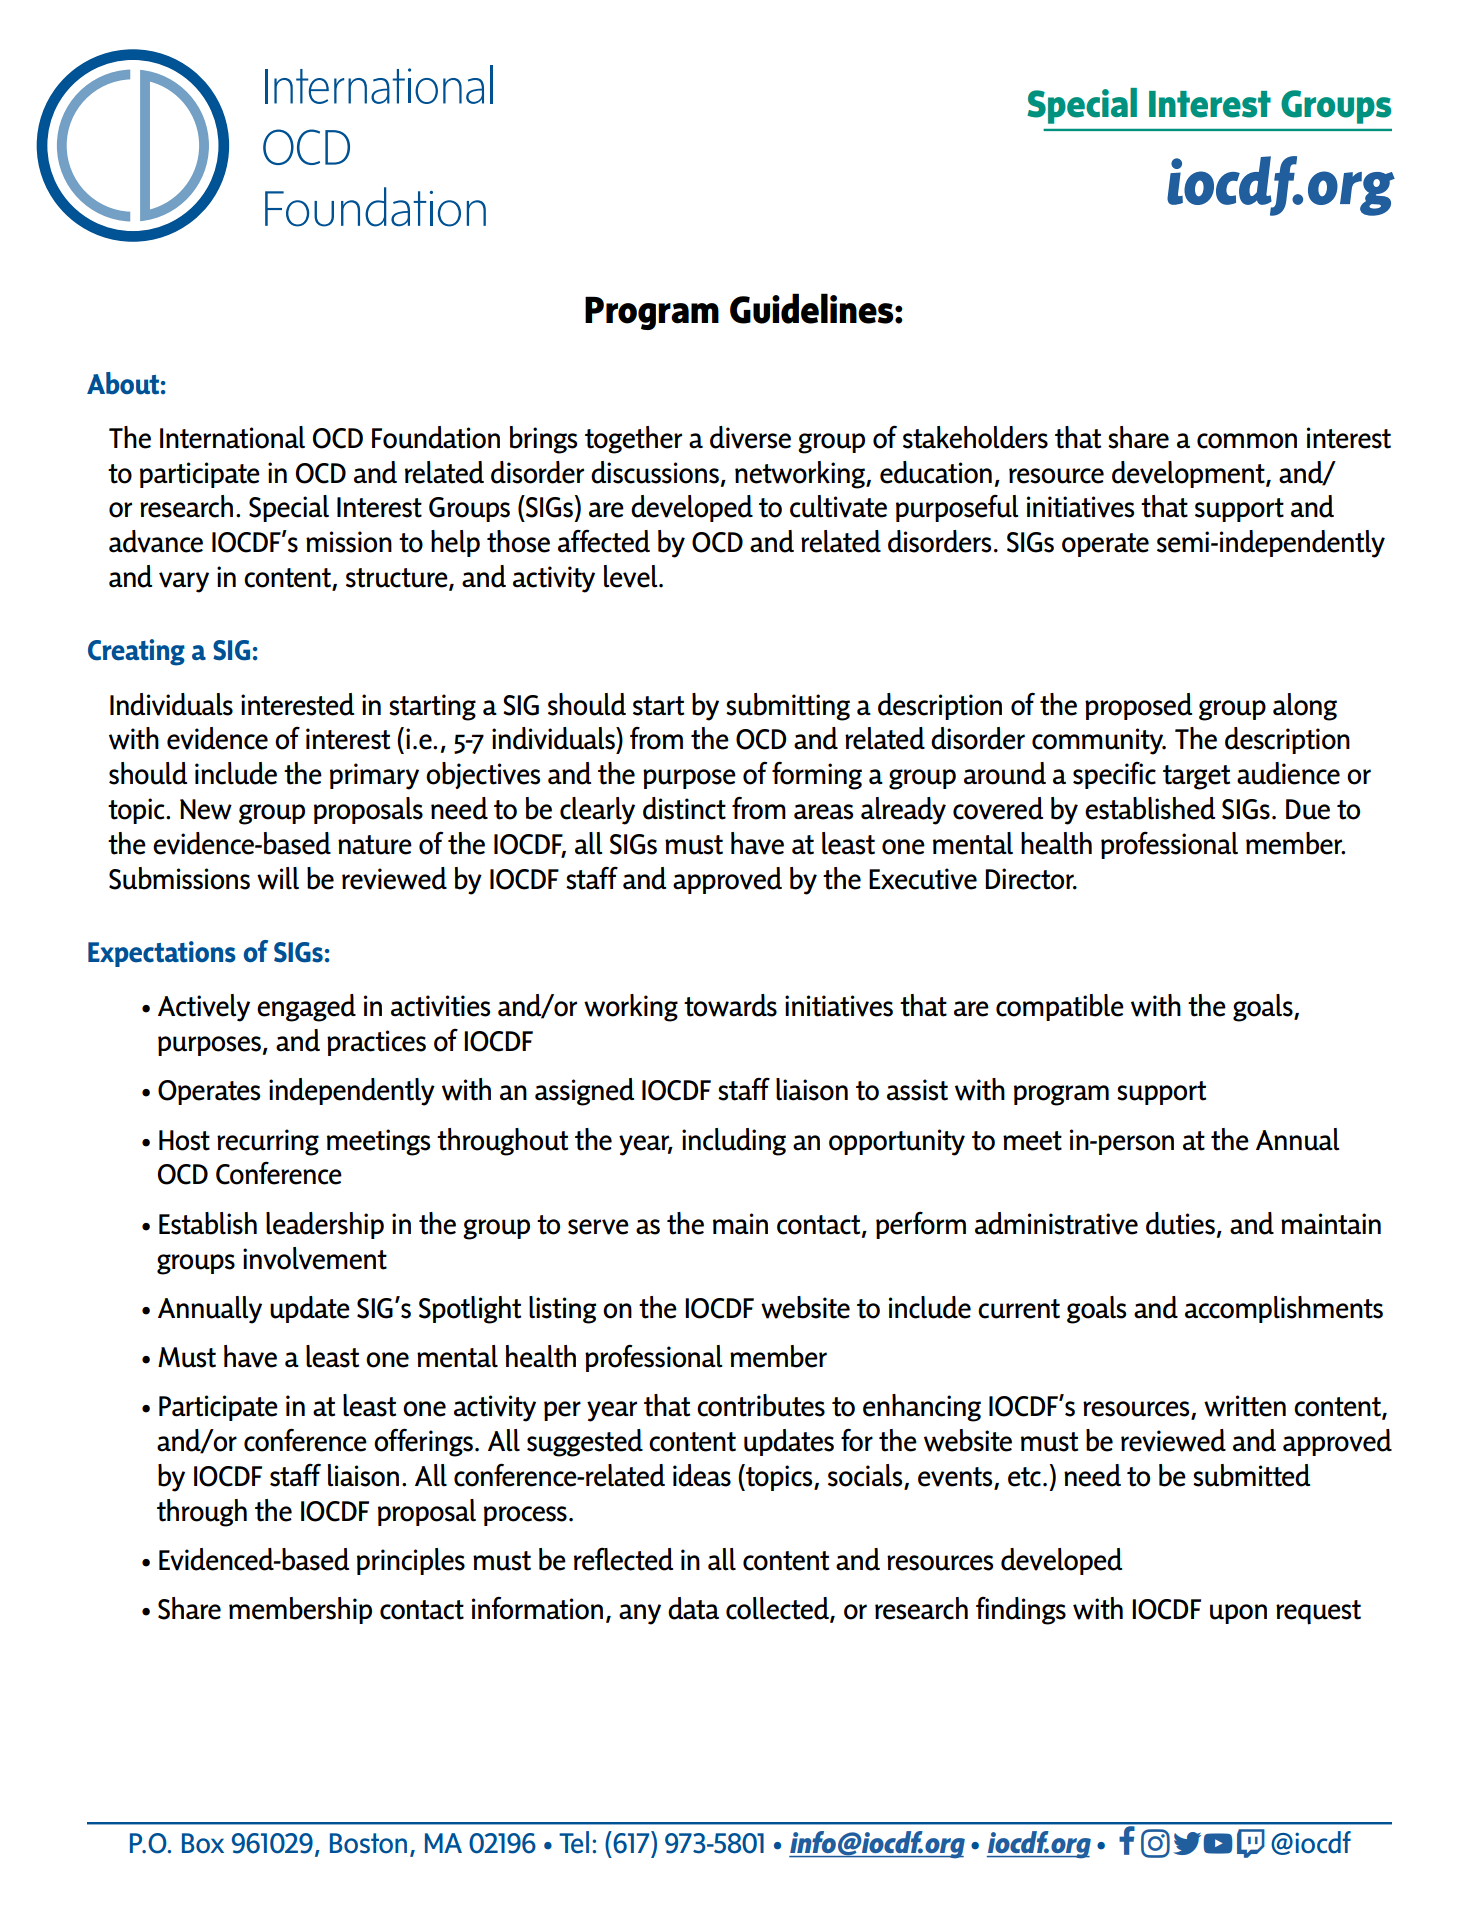 This image has width=1479, height=1914. I want to click on Tel, so click(574, 1842).
